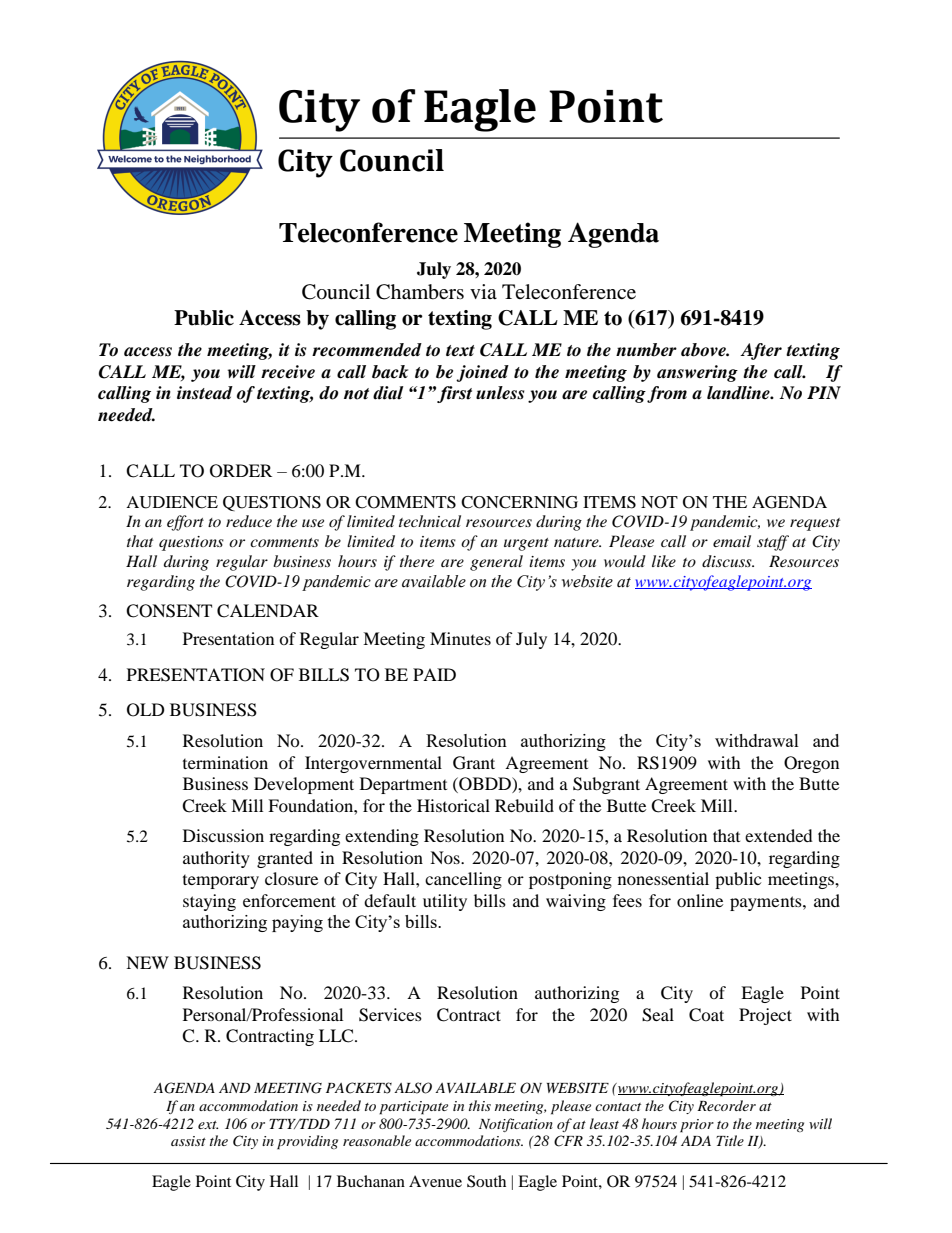 The width and height of the document is (952, 1233). What do you see at coordinates (700, 900) in the document?
I see `online` at bounding box center [700, 900].
